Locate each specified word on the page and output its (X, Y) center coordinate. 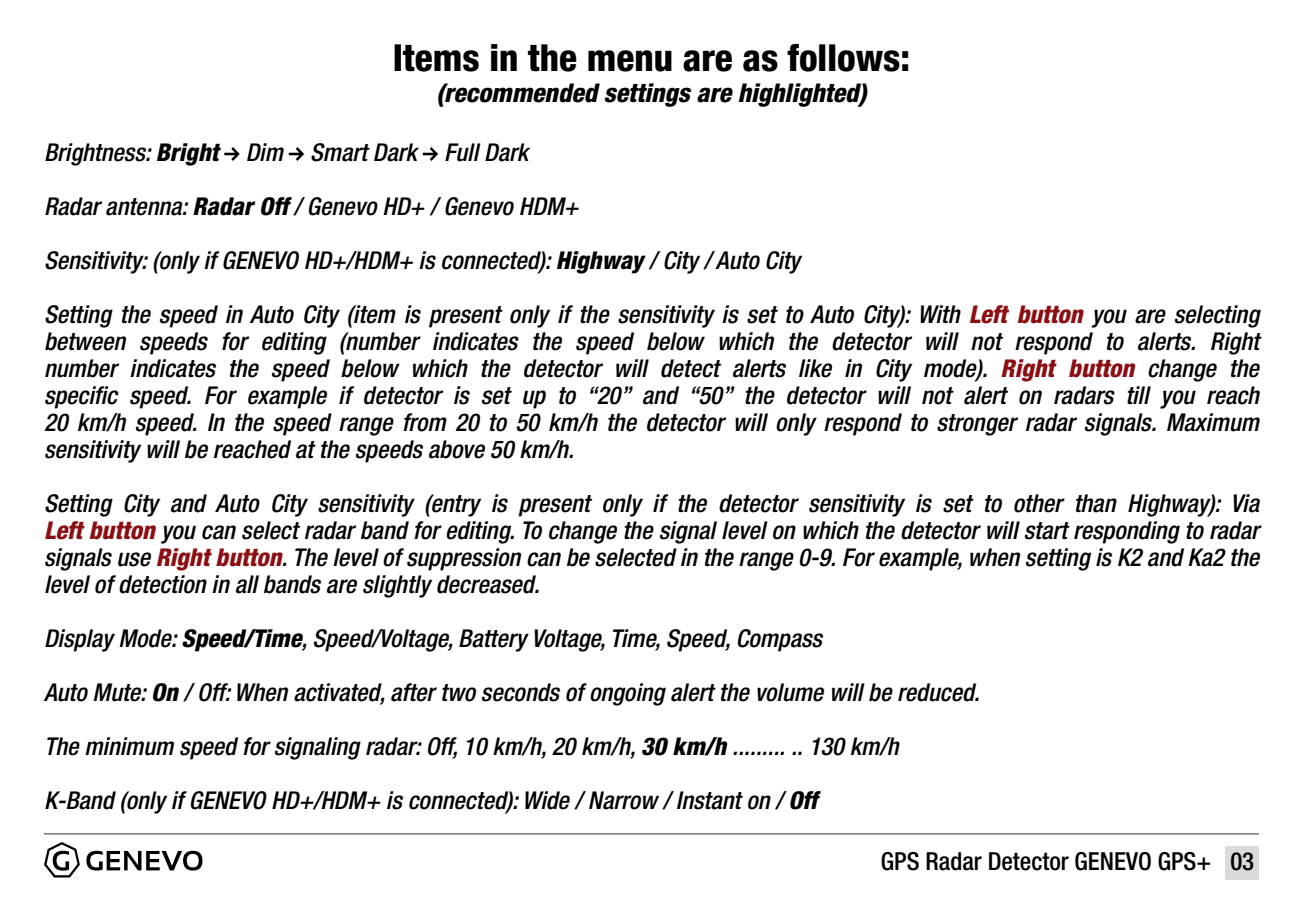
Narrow (624, 800)
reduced (938, 692)
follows (843, 58)
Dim (265, 152)
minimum (129, 746)
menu (630, 61)
